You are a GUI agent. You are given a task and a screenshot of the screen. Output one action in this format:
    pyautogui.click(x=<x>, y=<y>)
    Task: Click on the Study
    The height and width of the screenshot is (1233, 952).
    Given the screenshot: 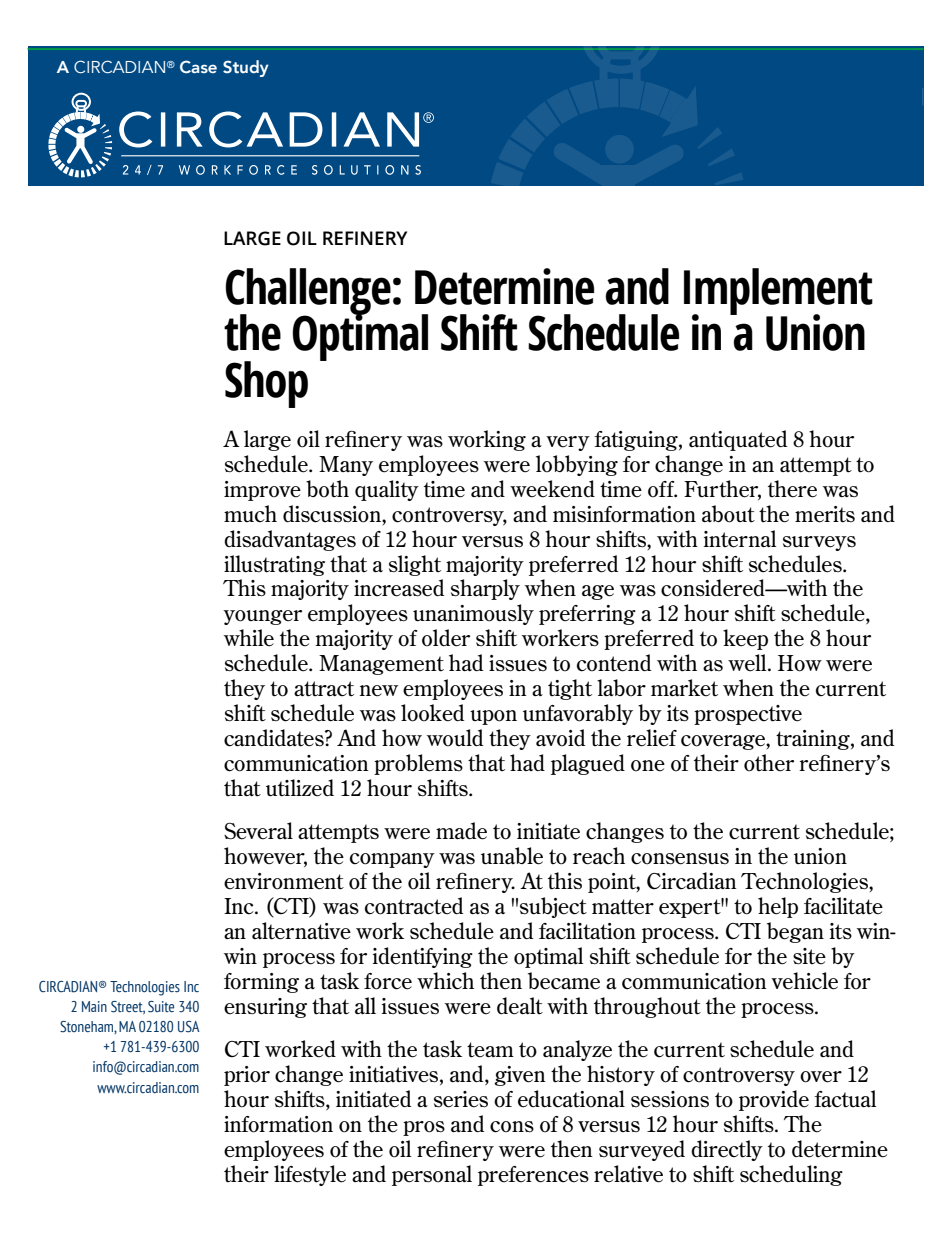 What is the action you would take?
    pyautogui.click(x=246, y=68)
